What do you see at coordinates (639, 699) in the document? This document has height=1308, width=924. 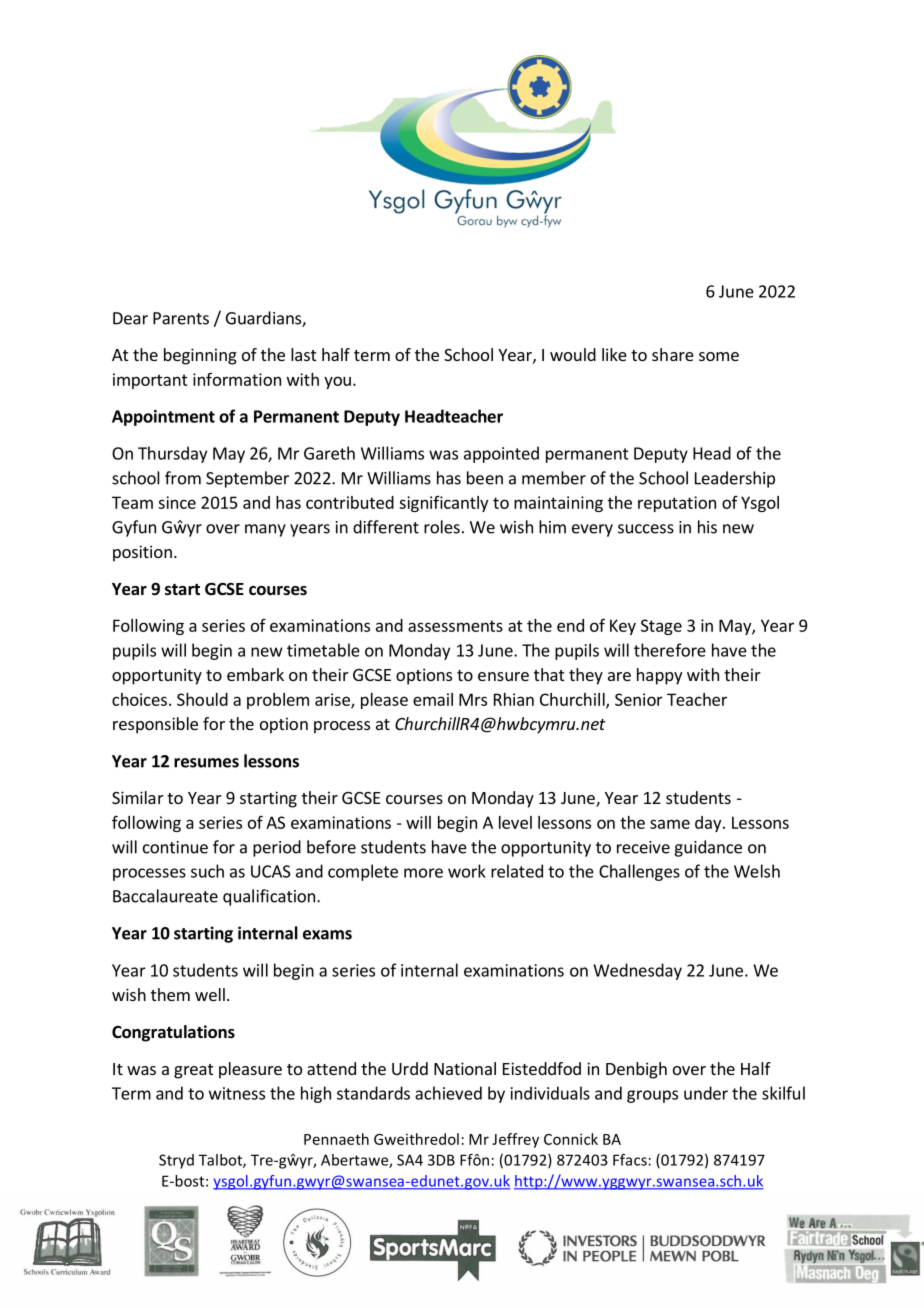 I see `Senior` at bounding box center [639, 699].
